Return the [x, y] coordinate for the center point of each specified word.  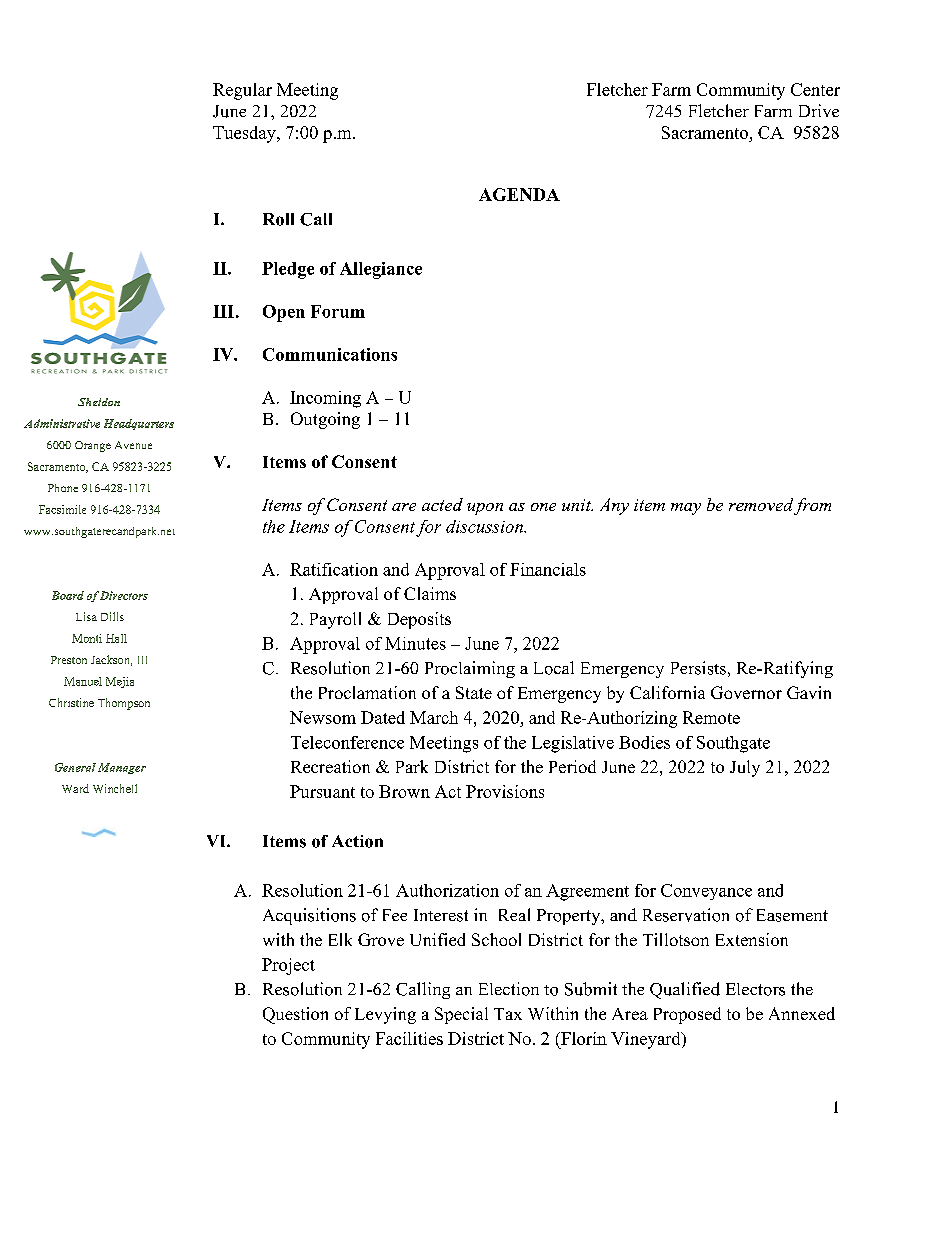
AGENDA [519, 194]
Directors [124, 595]
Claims [430, 593]
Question [295, 1015]
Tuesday [245, 134]
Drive [819, 110]
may [686, 509]
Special [461, 1015]
